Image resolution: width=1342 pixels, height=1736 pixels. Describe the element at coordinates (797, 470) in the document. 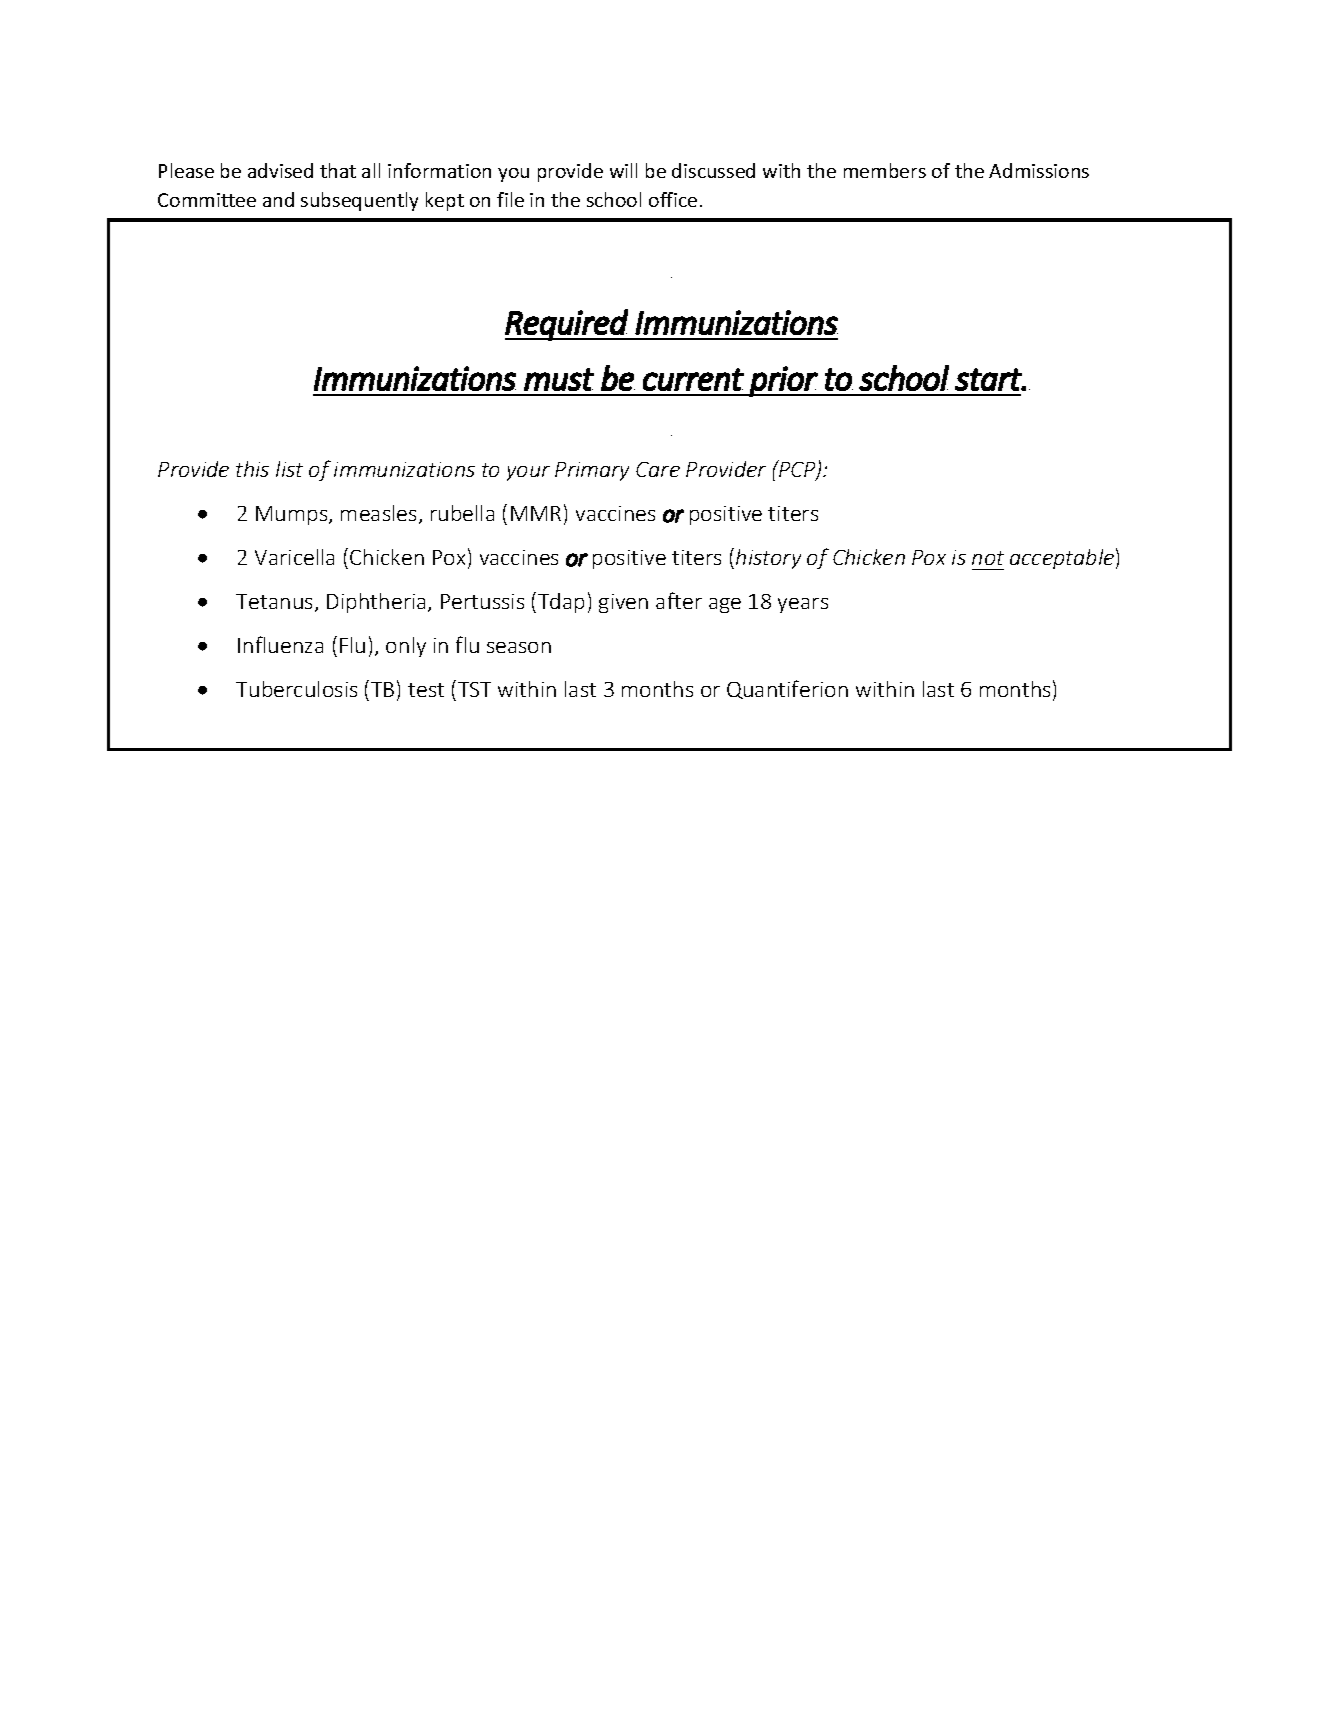

I see `PCP` at that location.
